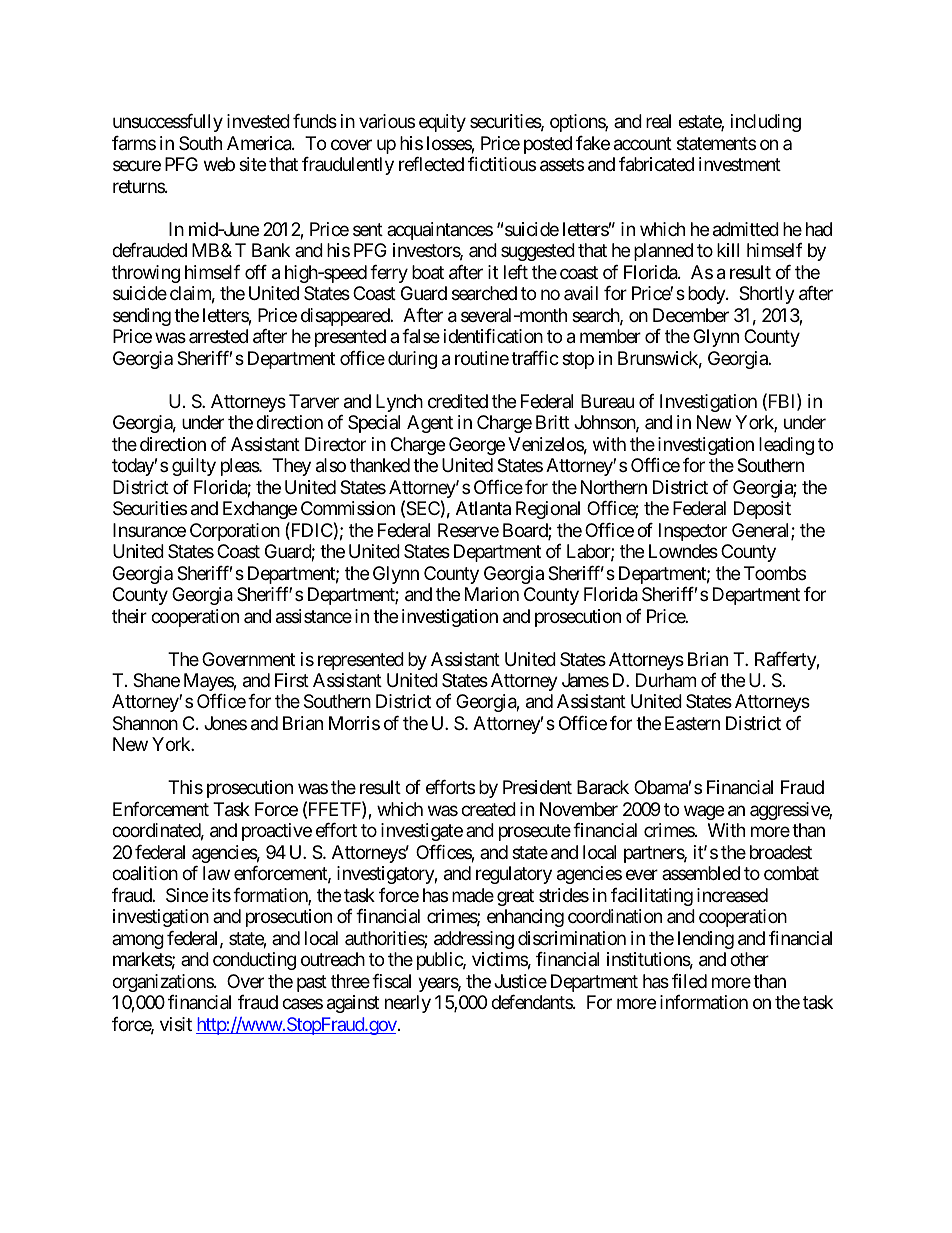  Describe the element at coordinates (176, 1024) in the image. I see `visit` at that location.
